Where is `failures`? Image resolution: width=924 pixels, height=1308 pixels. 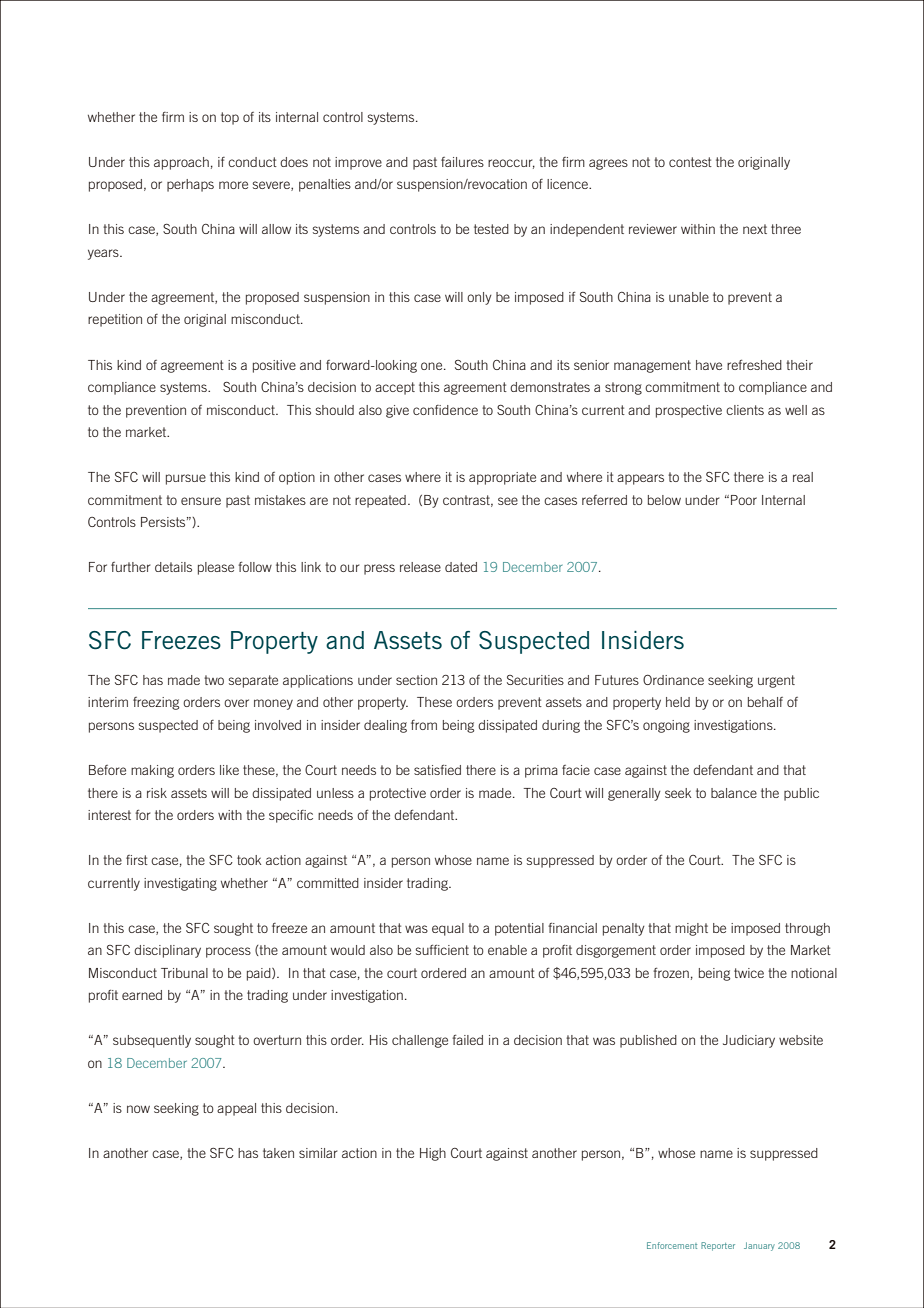
failures is located at coordinates (462, 162).
